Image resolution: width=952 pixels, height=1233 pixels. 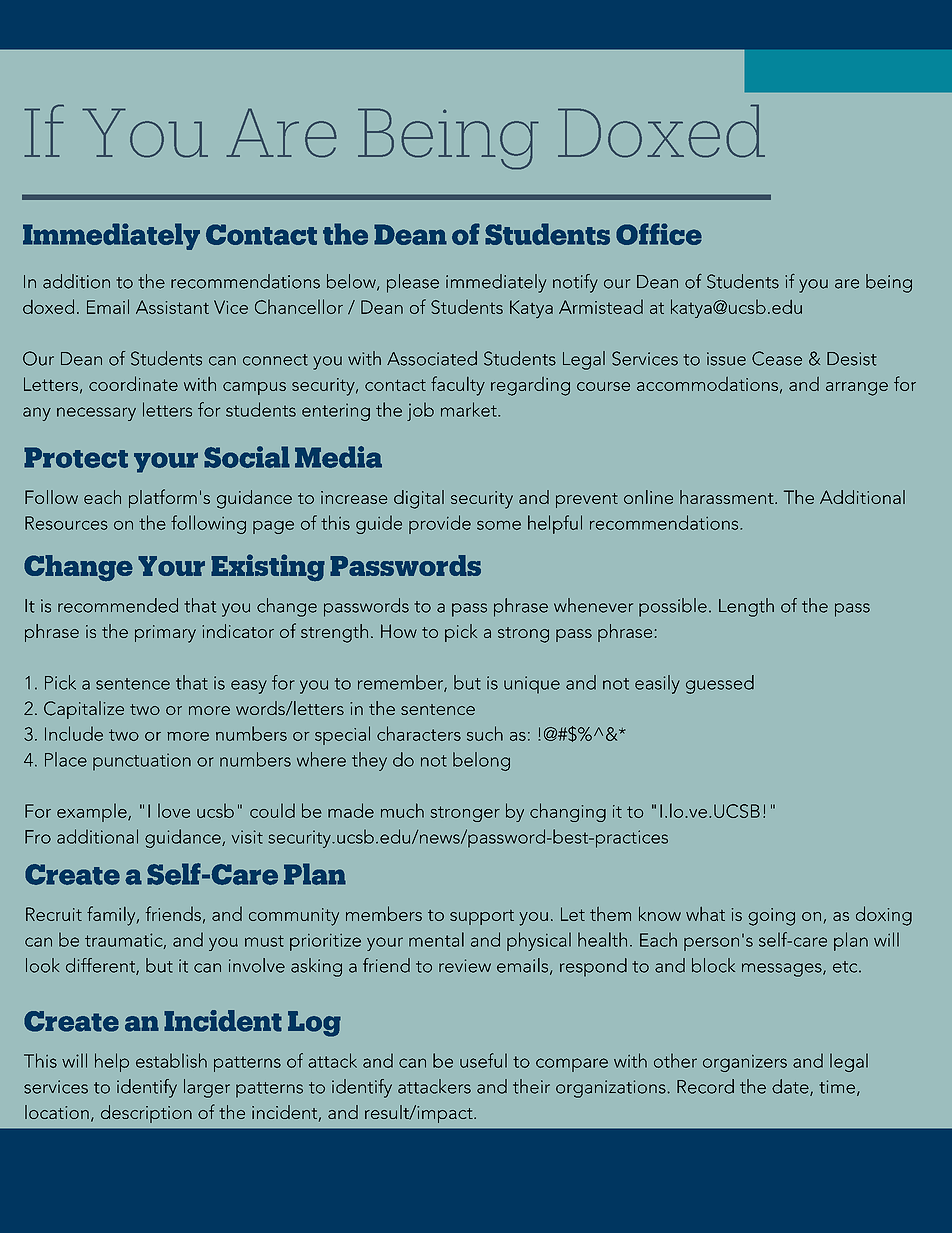 What do you see at coordinates (172, 307) in the screenshot?
I see `Assistant` at bounding box center [172, 307].
